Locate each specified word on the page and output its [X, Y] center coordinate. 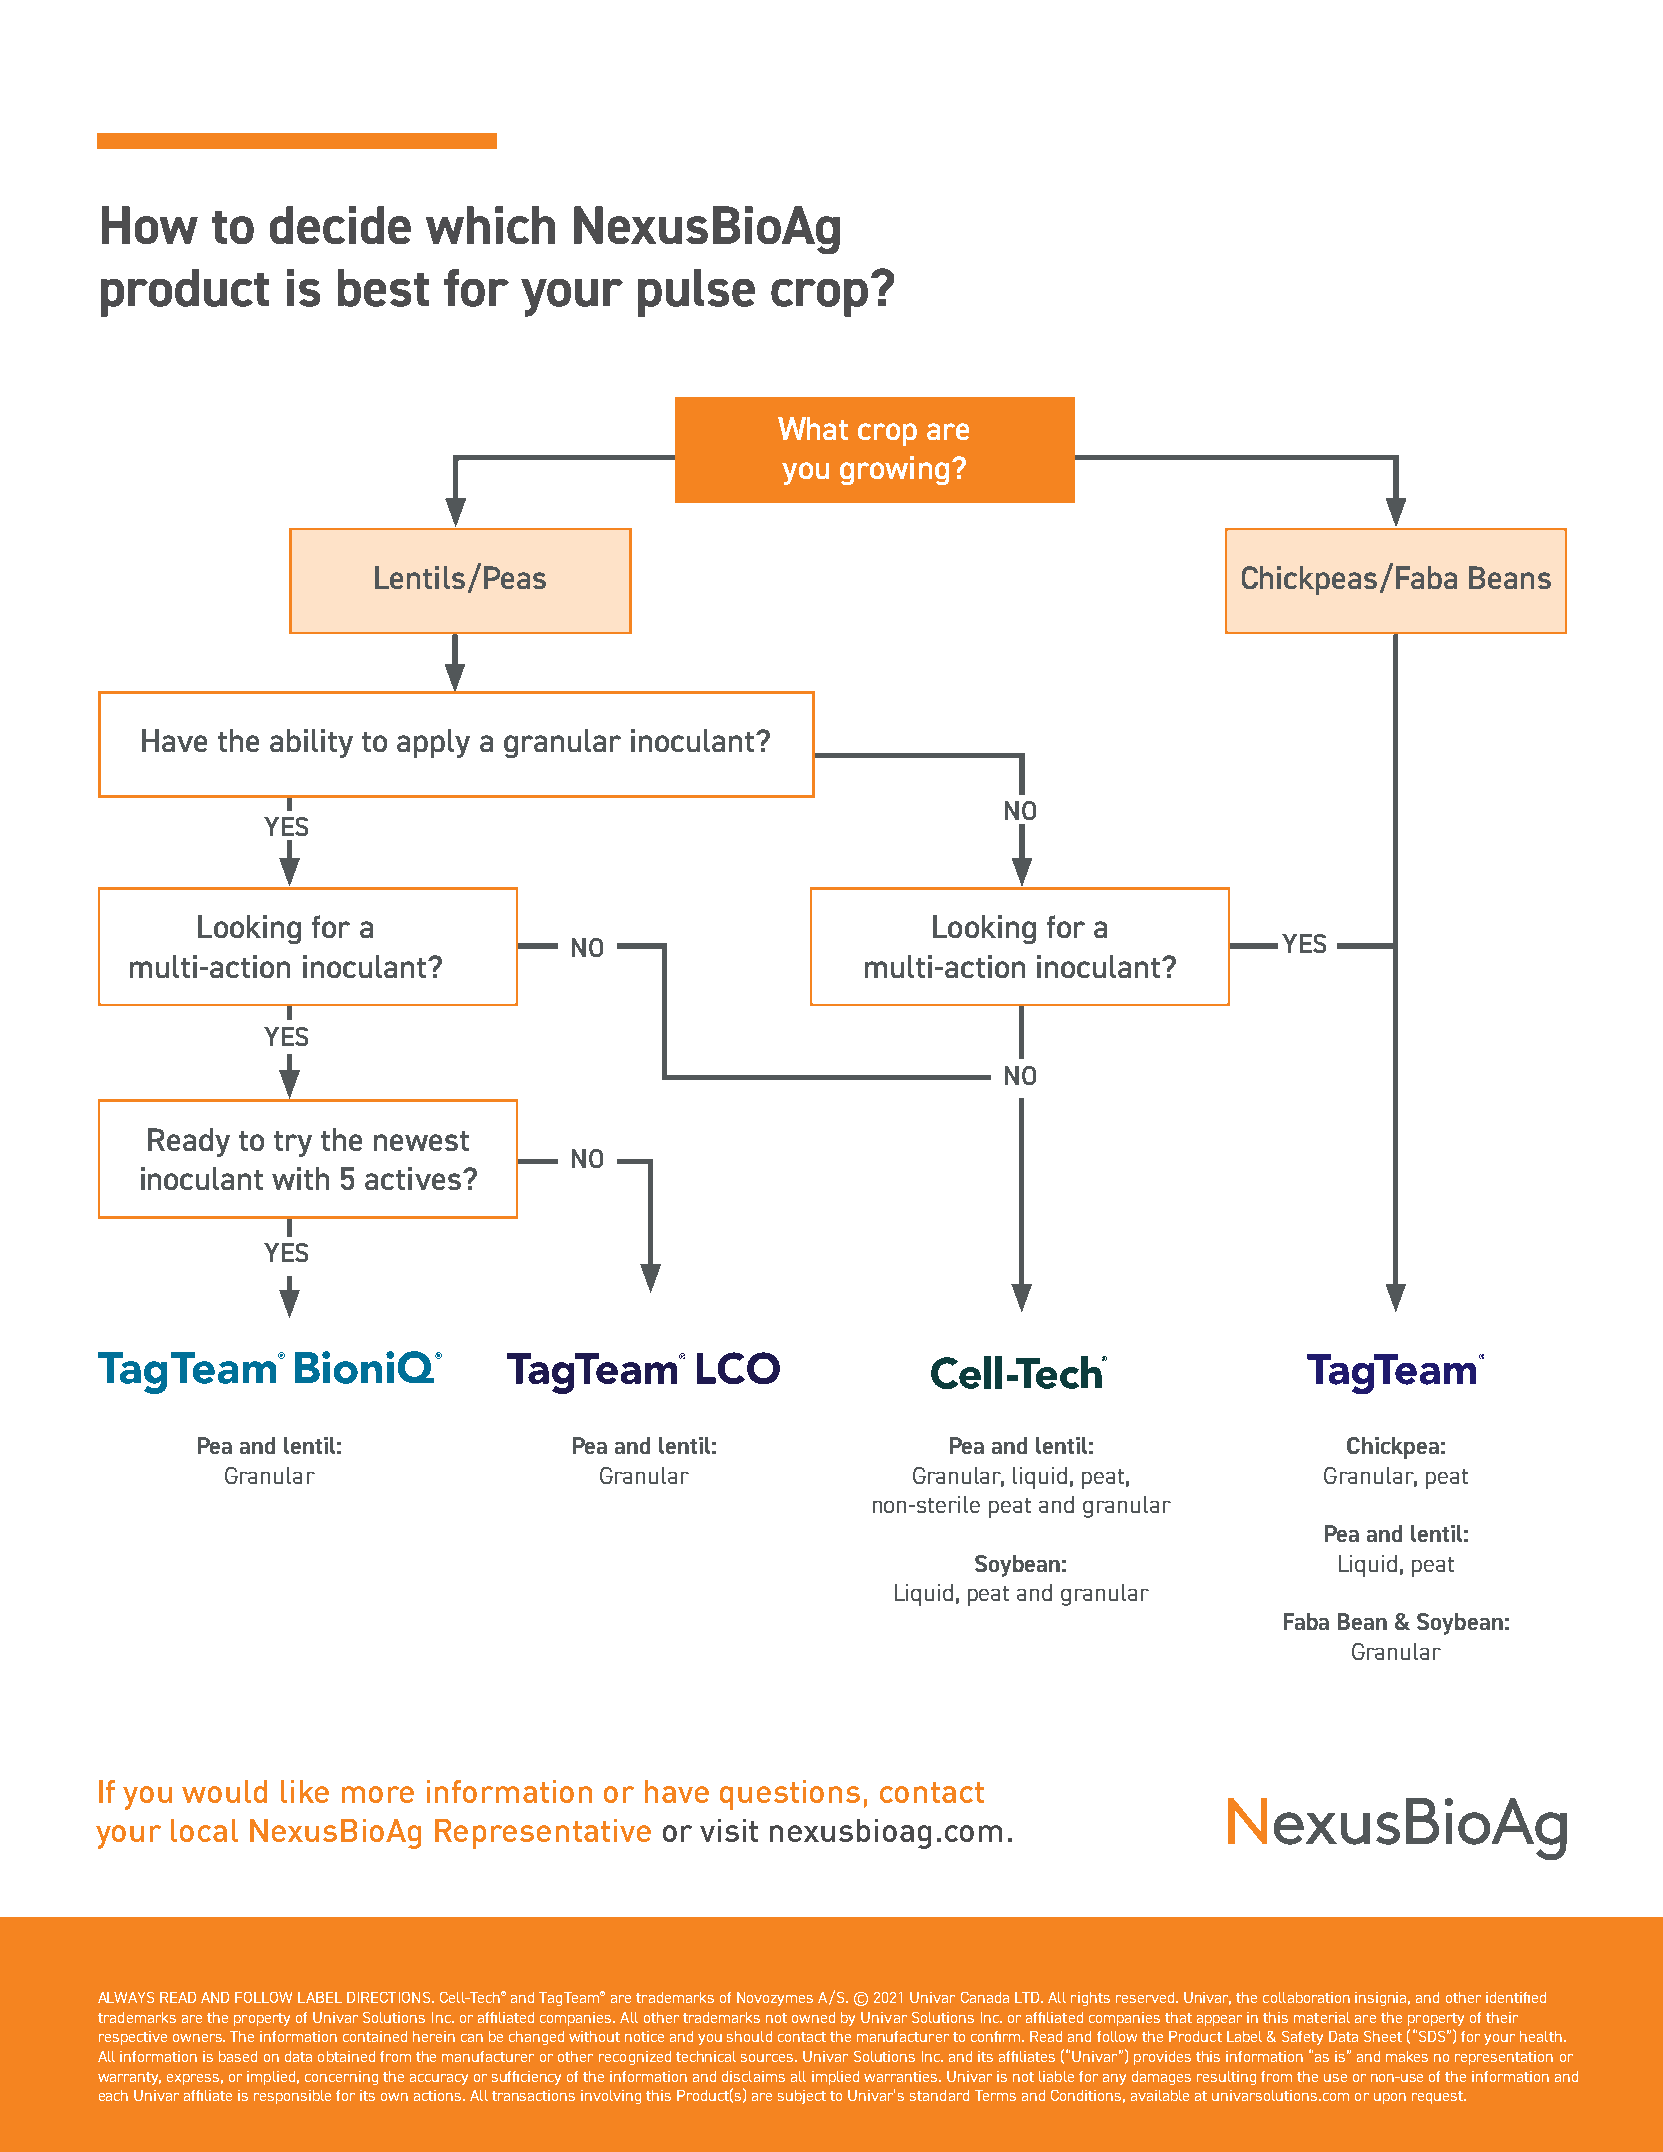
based [238, 2056]
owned [813, 2017]
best [383, 288]
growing [894, 470]
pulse [696, 293]
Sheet [1383, 2036]
